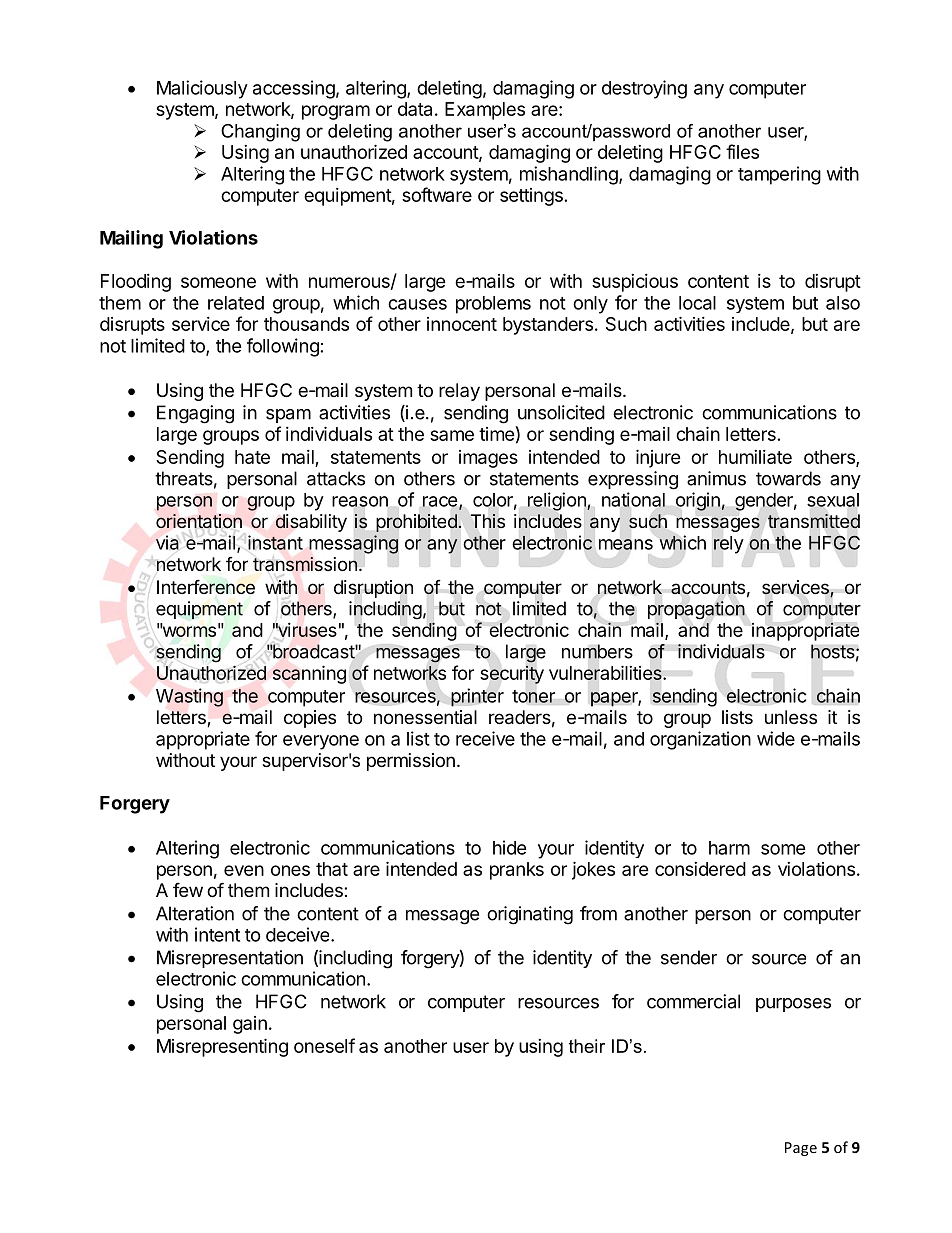 This document has height=1233, width=952. Describe the element at coordinates (587, 1046) in the document. I see `their` at that location.
